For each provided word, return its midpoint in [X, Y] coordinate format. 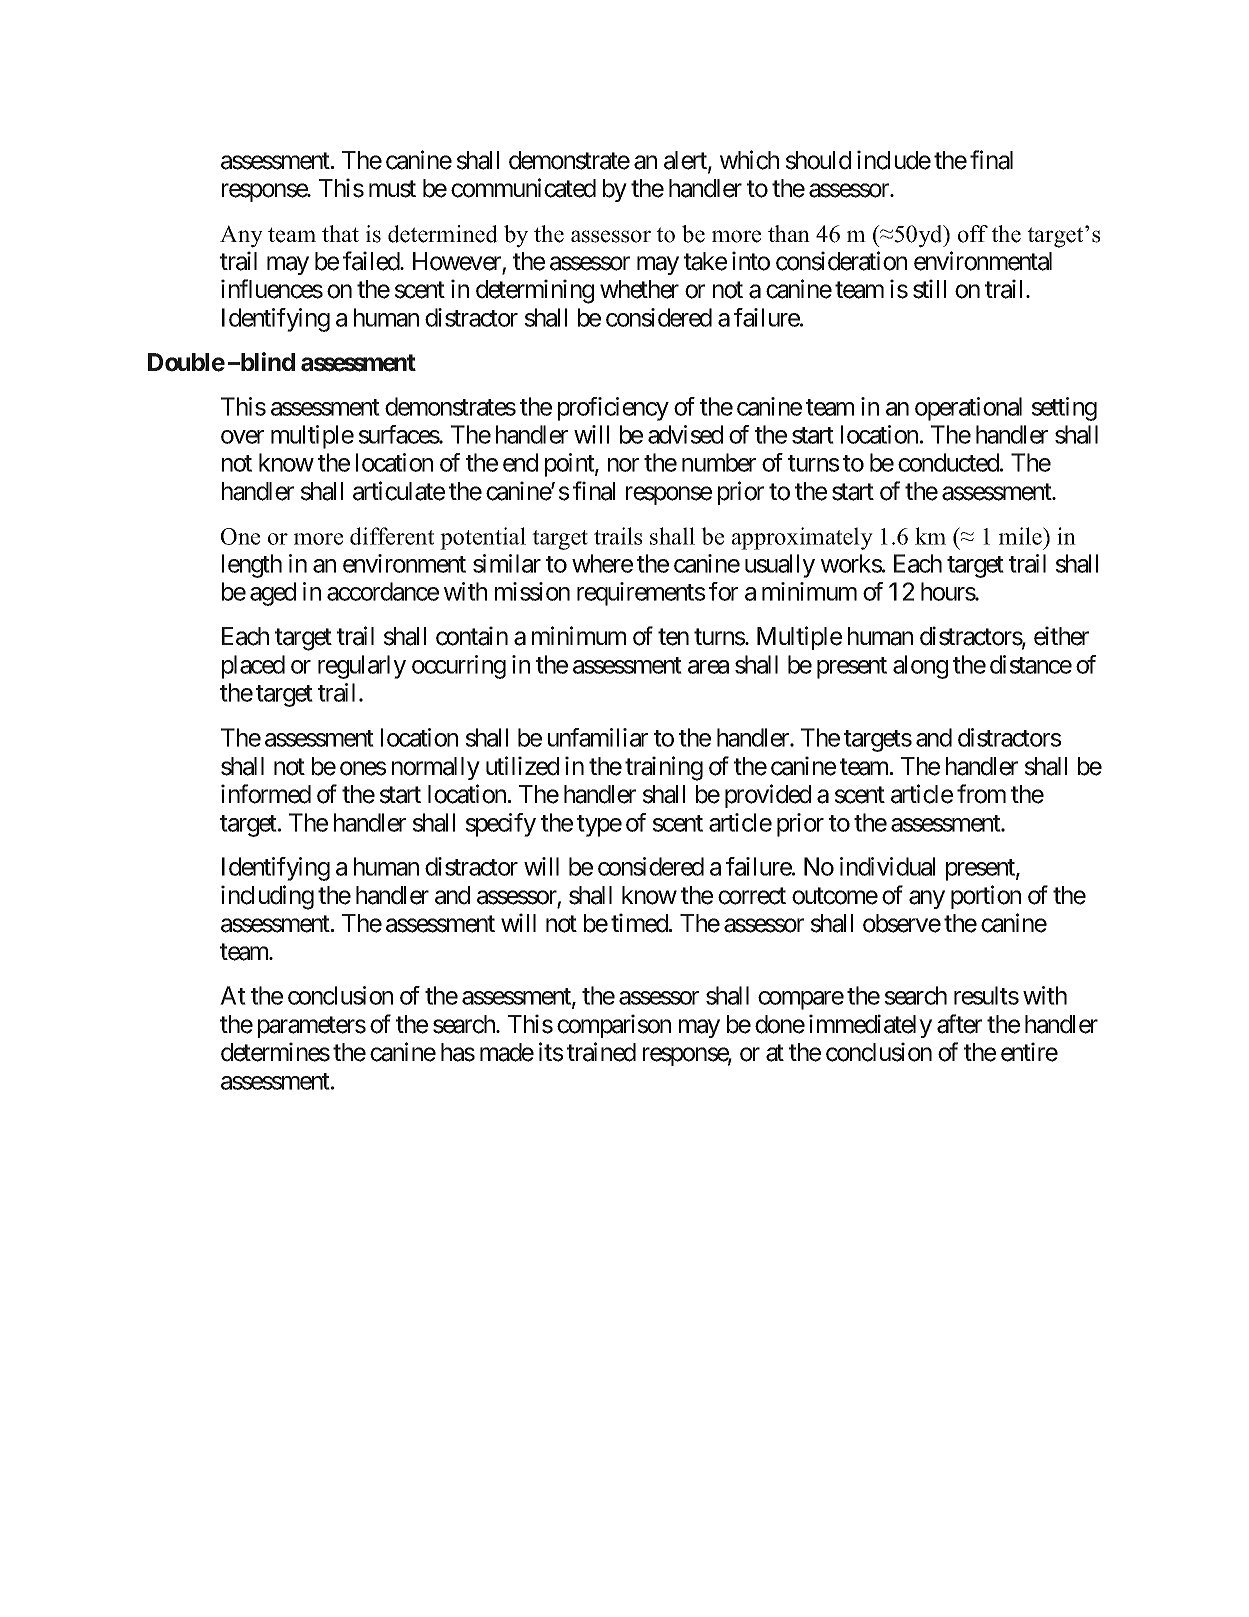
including [267, 897]
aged [273, 594]
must [392, 189]
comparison [614, 1026]
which [749, 160]
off [973, 234]
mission [532, 591]
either [1061, 636]
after [959, 1024]
